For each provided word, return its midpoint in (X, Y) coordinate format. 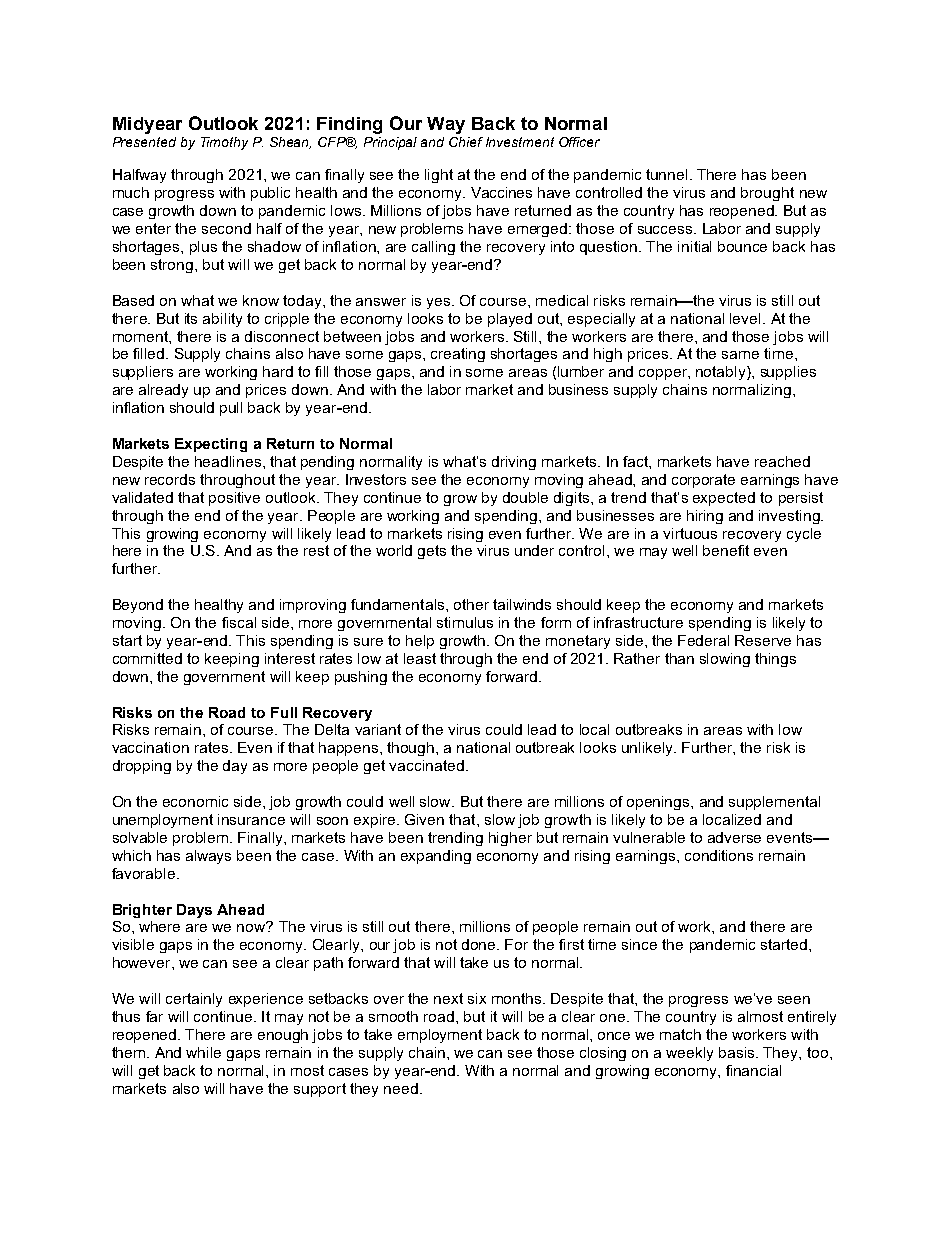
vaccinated (426, 765)
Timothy (224, 143)
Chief (466, 142)
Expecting (211, 445)
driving (514, 463)
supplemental (774, 803)
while (203, 1052)
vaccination (150, 747)
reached (782, 461)
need (401, 1088)
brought (767, 194)
